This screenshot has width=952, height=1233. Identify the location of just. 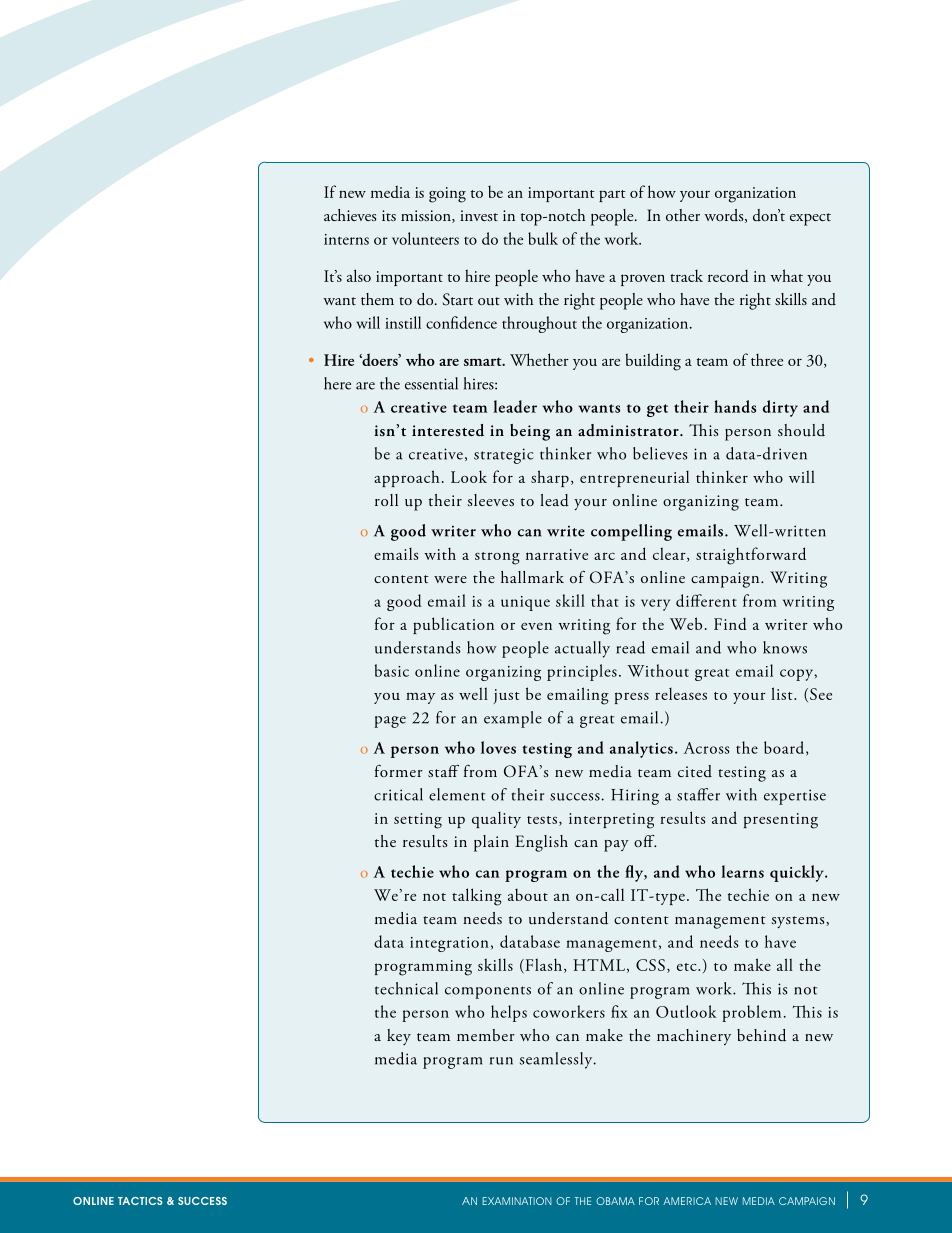
(506, 696).
